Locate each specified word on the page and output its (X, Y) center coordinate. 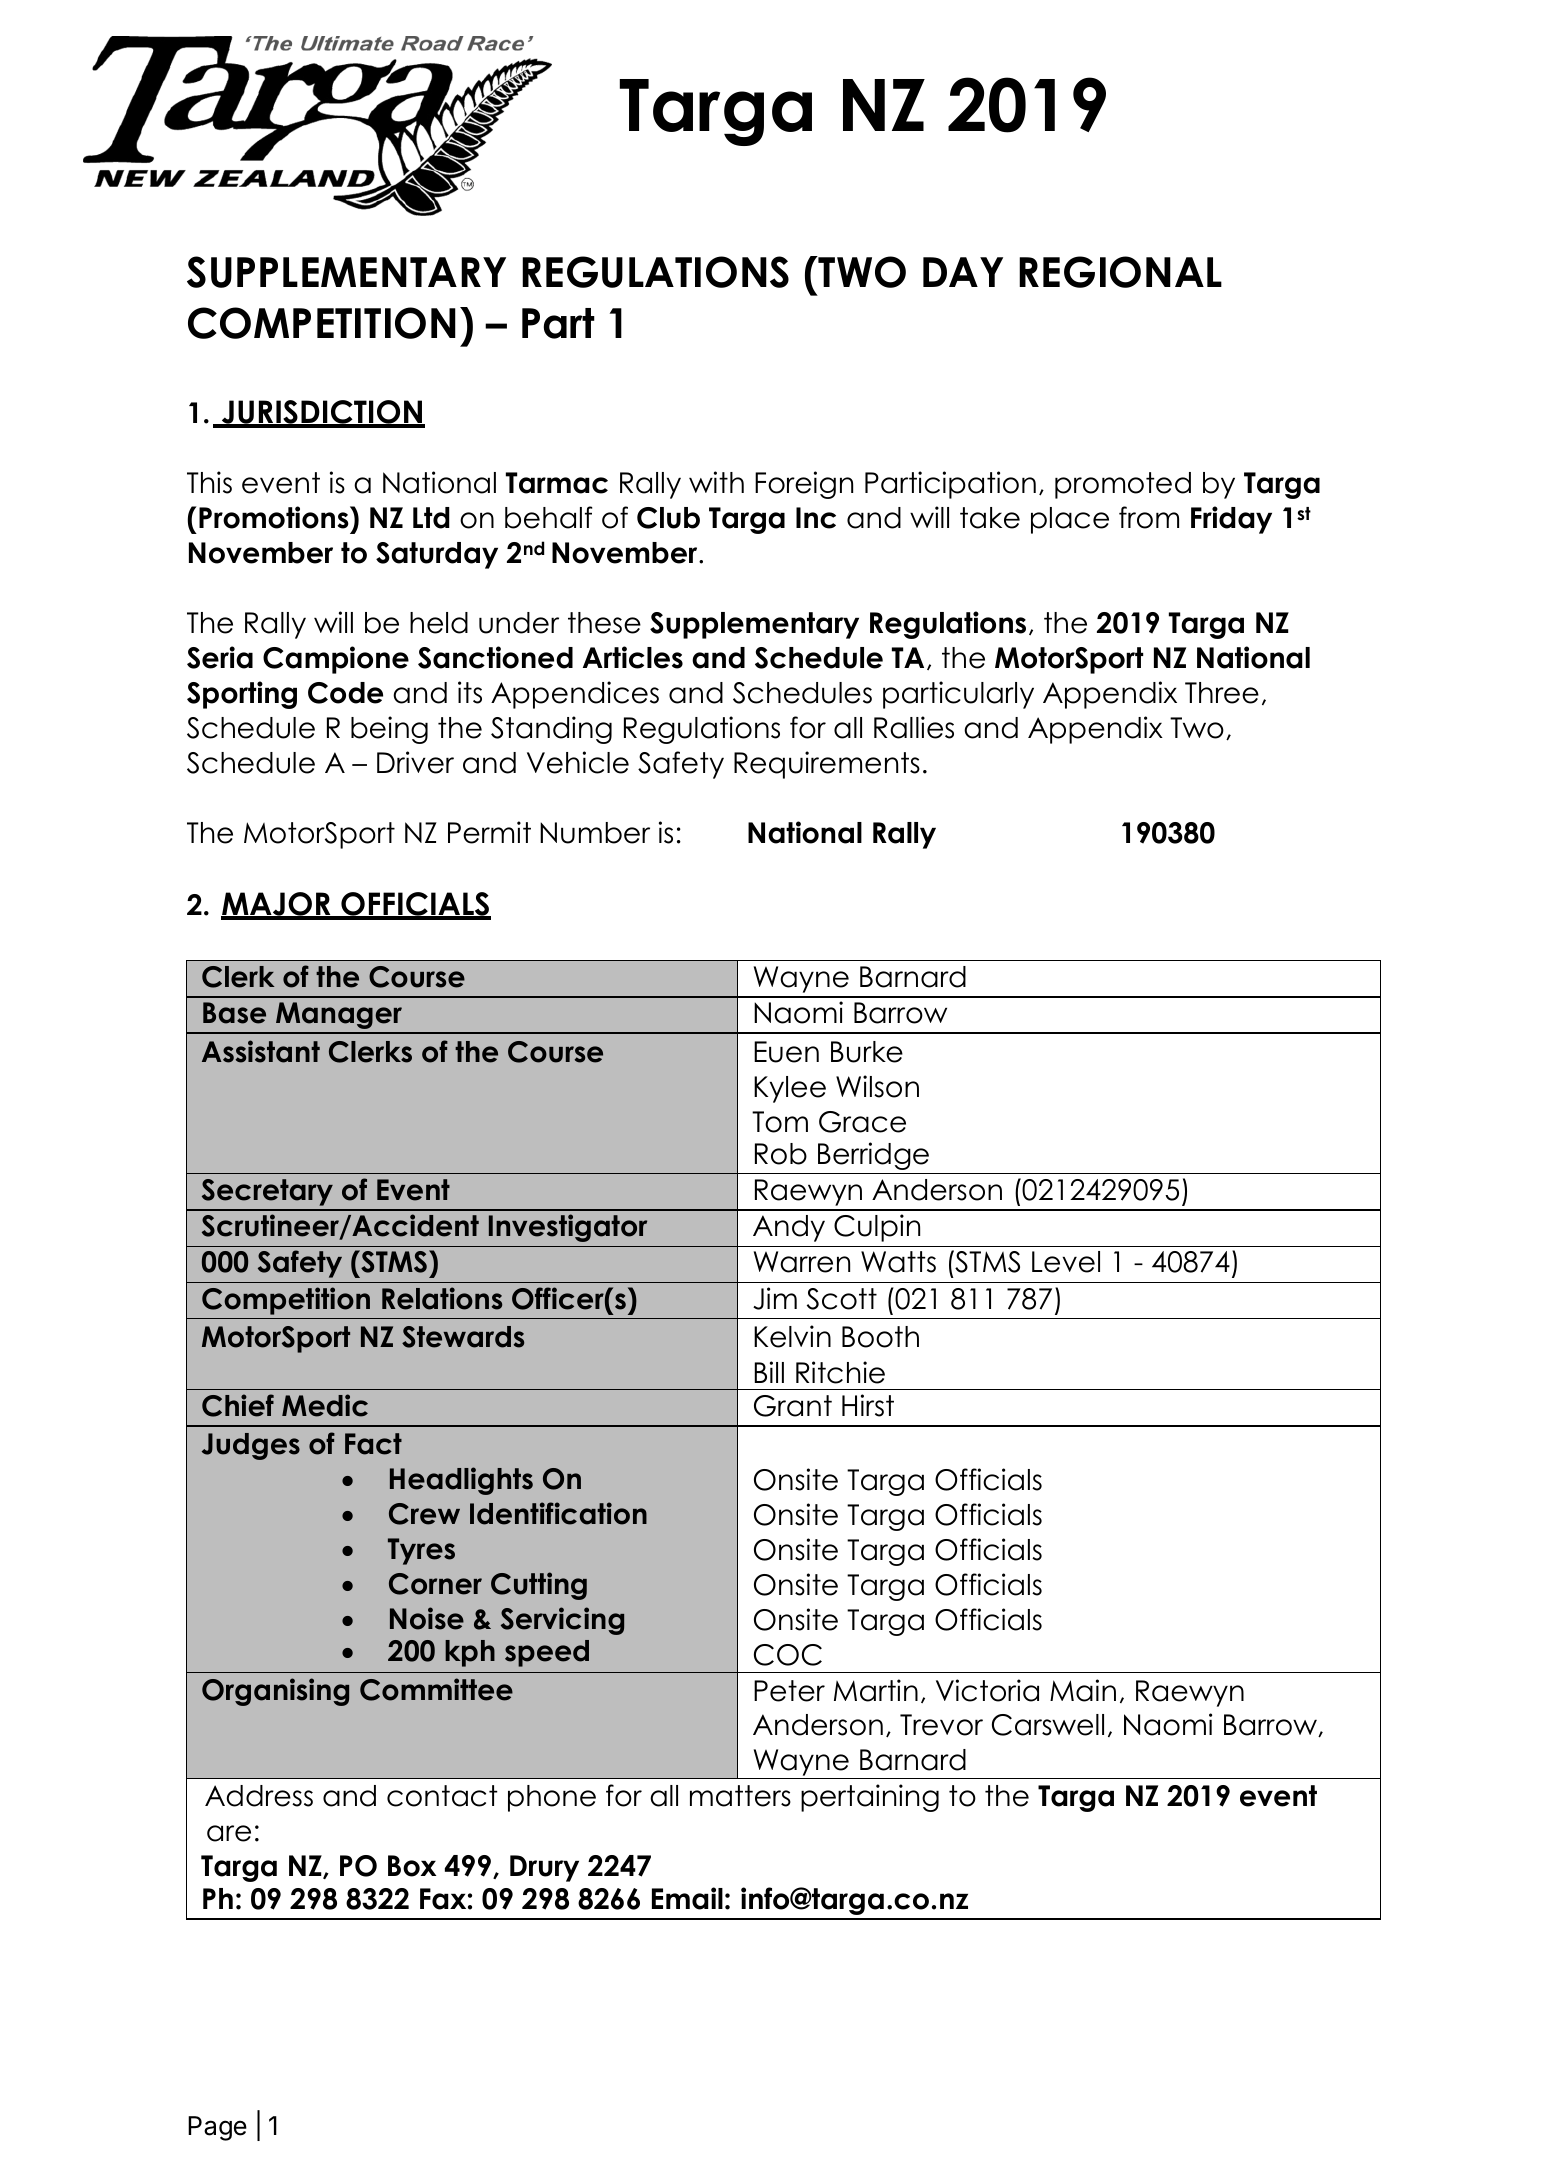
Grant (793, 1406)
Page (217, 2128)
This (209, 482)
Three (1222, 693)
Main (1083, 1690)
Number (595, 833)
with (716, 482)
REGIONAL (1120, 272)
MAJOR (277, 905)
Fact (373, 1444)
